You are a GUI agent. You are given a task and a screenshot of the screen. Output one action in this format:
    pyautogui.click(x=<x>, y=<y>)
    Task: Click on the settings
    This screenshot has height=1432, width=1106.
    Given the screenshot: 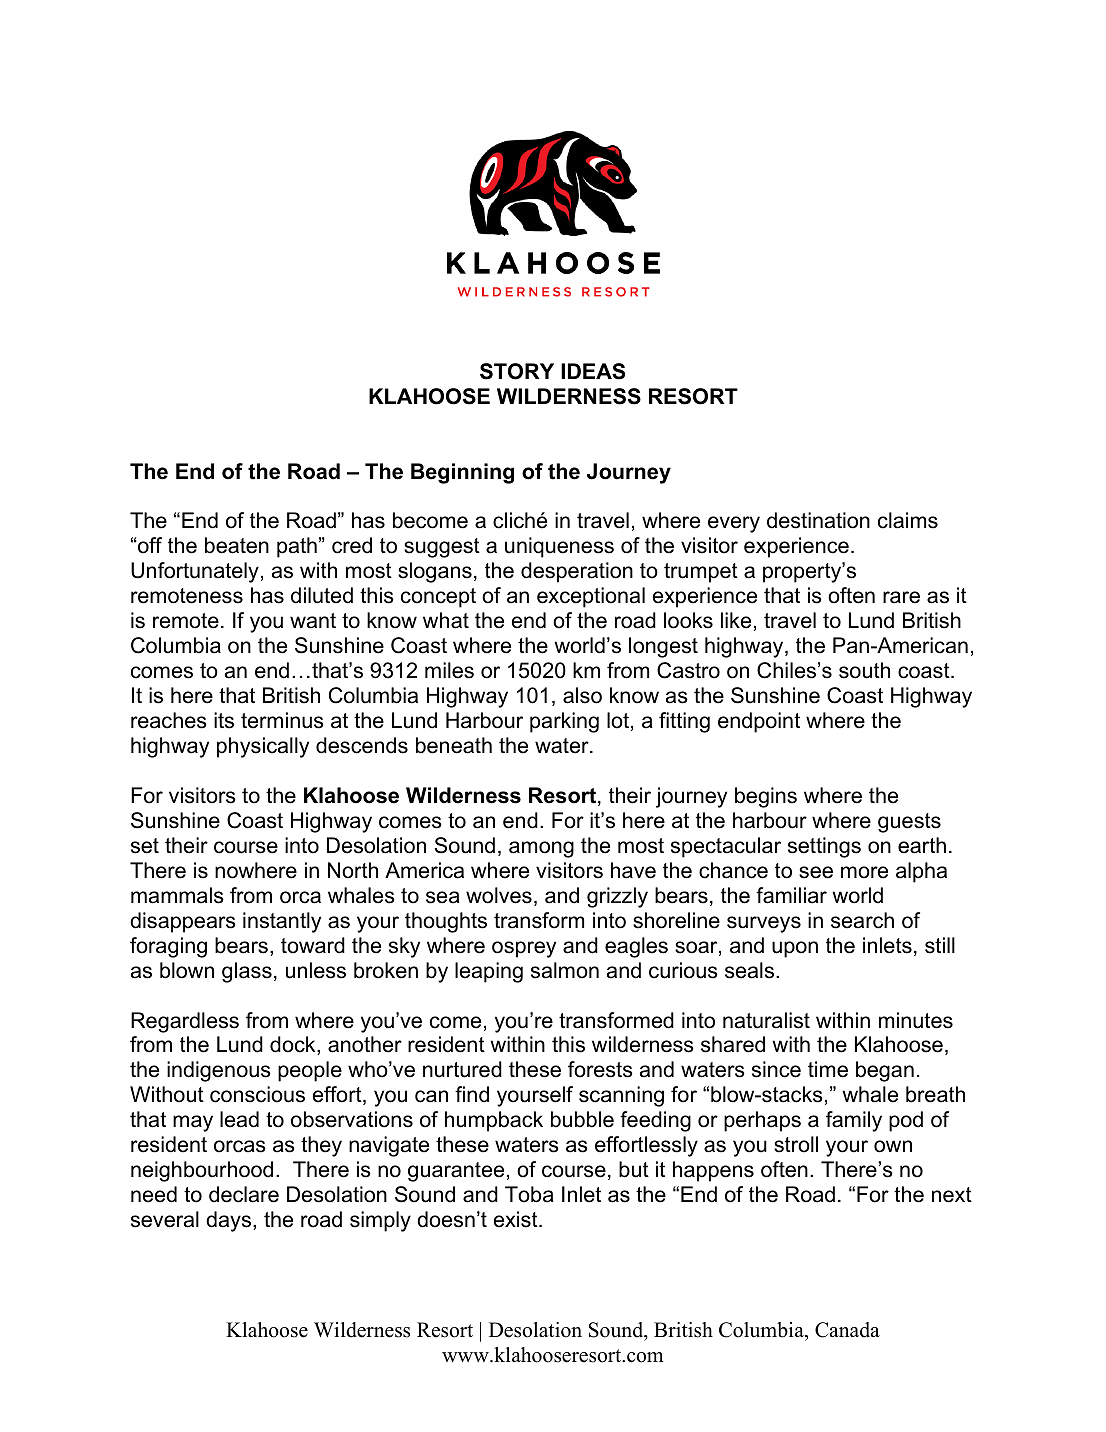 What is the action you would take?
    pyautogui.click(x=824, y=847)
